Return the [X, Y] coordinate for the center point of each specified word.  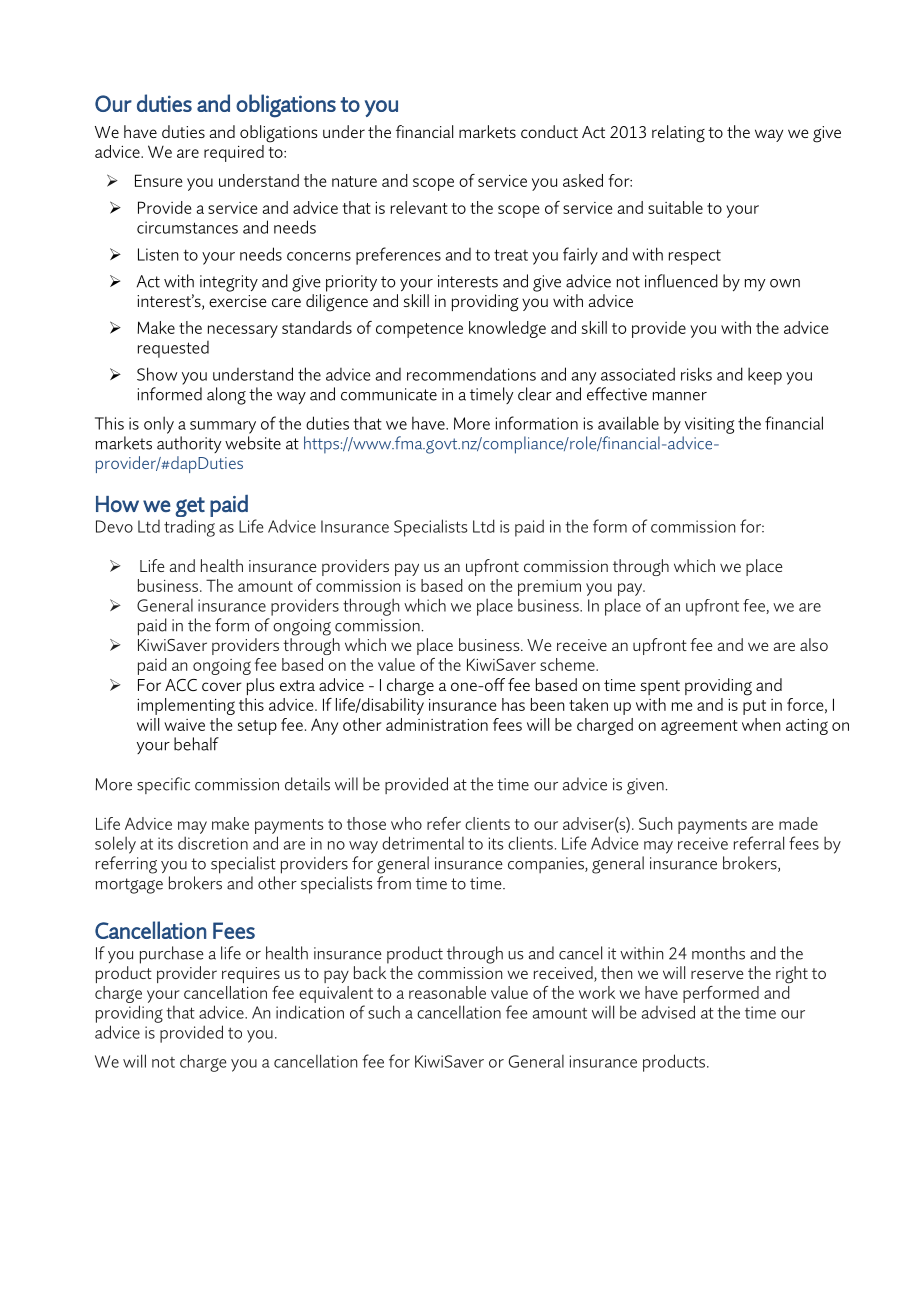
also [814, 644]
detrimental [423, 843]
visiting [709, 425]
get [190, 507]
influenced [681, 281]
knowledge [507, 329]
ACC [181, 685]
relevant [419, 207]
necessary [243, 331]
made [798, 823]
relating [678, 134]
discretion [213, 843]
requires [251, 975]
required [234, 153]
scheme [568, 664]
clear [535, 394]
